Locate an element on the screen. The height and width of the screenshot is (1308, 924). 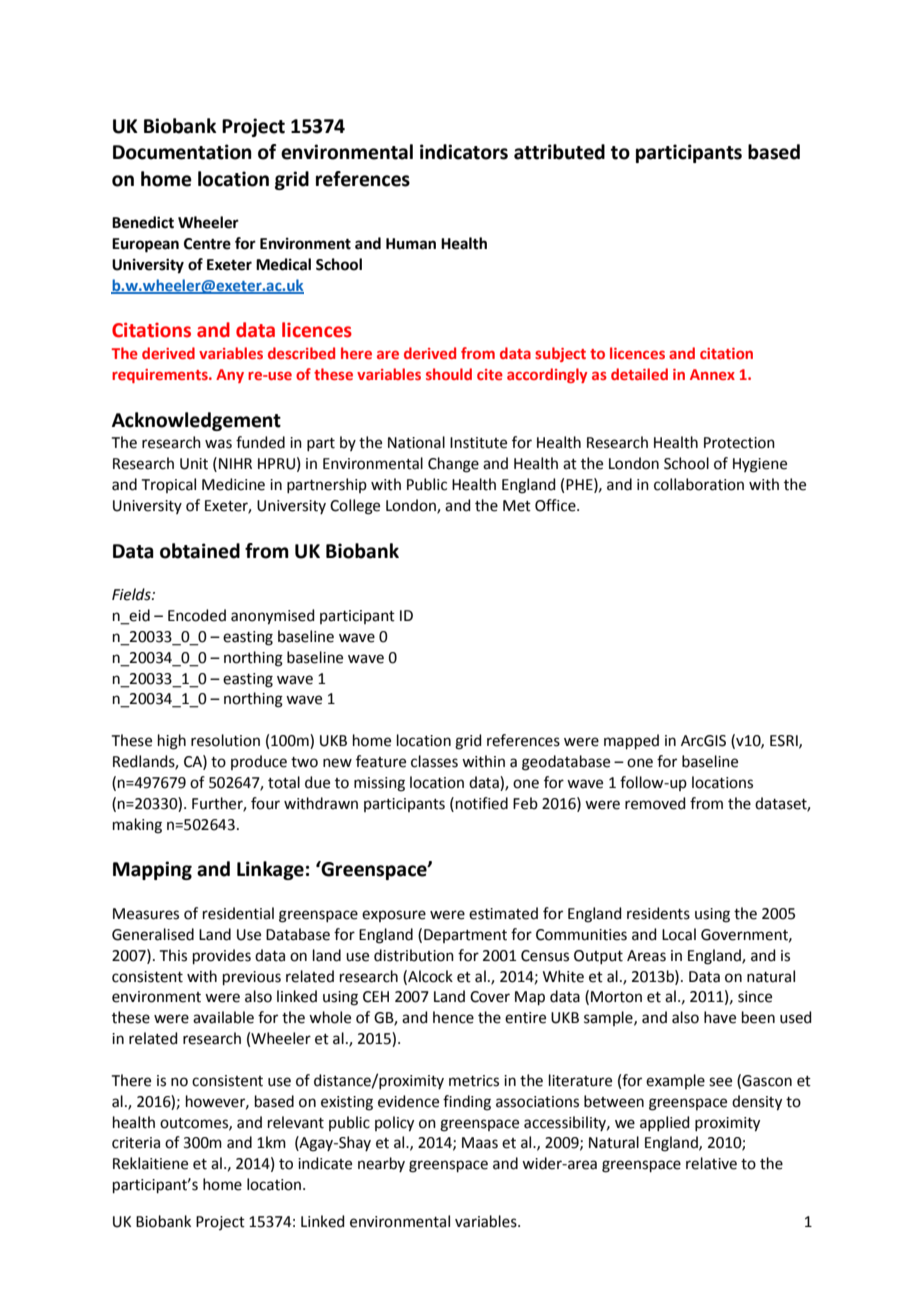
classes is located at coordinates (434, 761).
